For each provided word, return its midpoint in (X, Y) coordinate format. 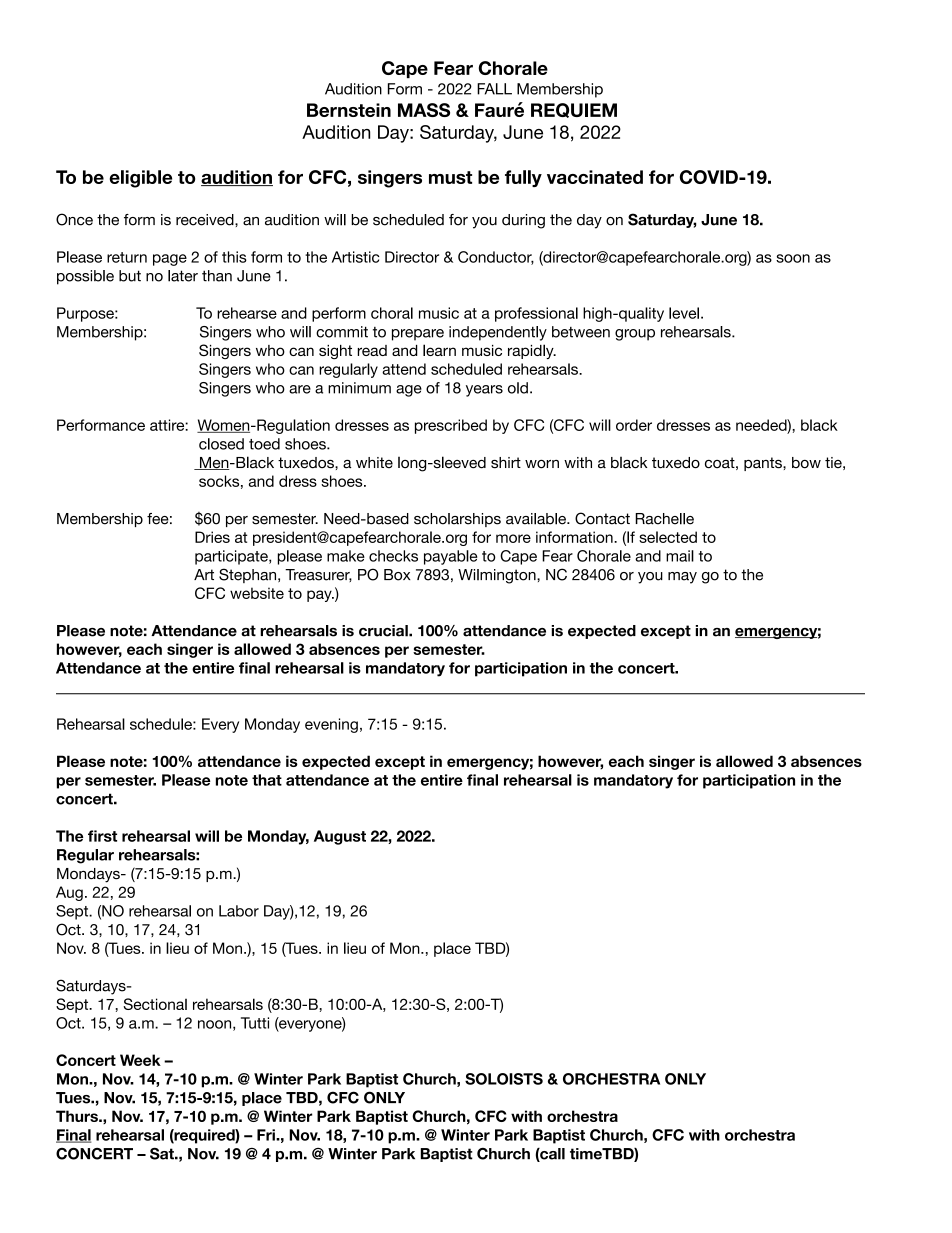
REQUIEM (574, 110)
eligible (140, 179)
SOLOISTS (504, 1079)
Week (140, 1060)
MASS (424, 110)
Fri (267, 1135)
